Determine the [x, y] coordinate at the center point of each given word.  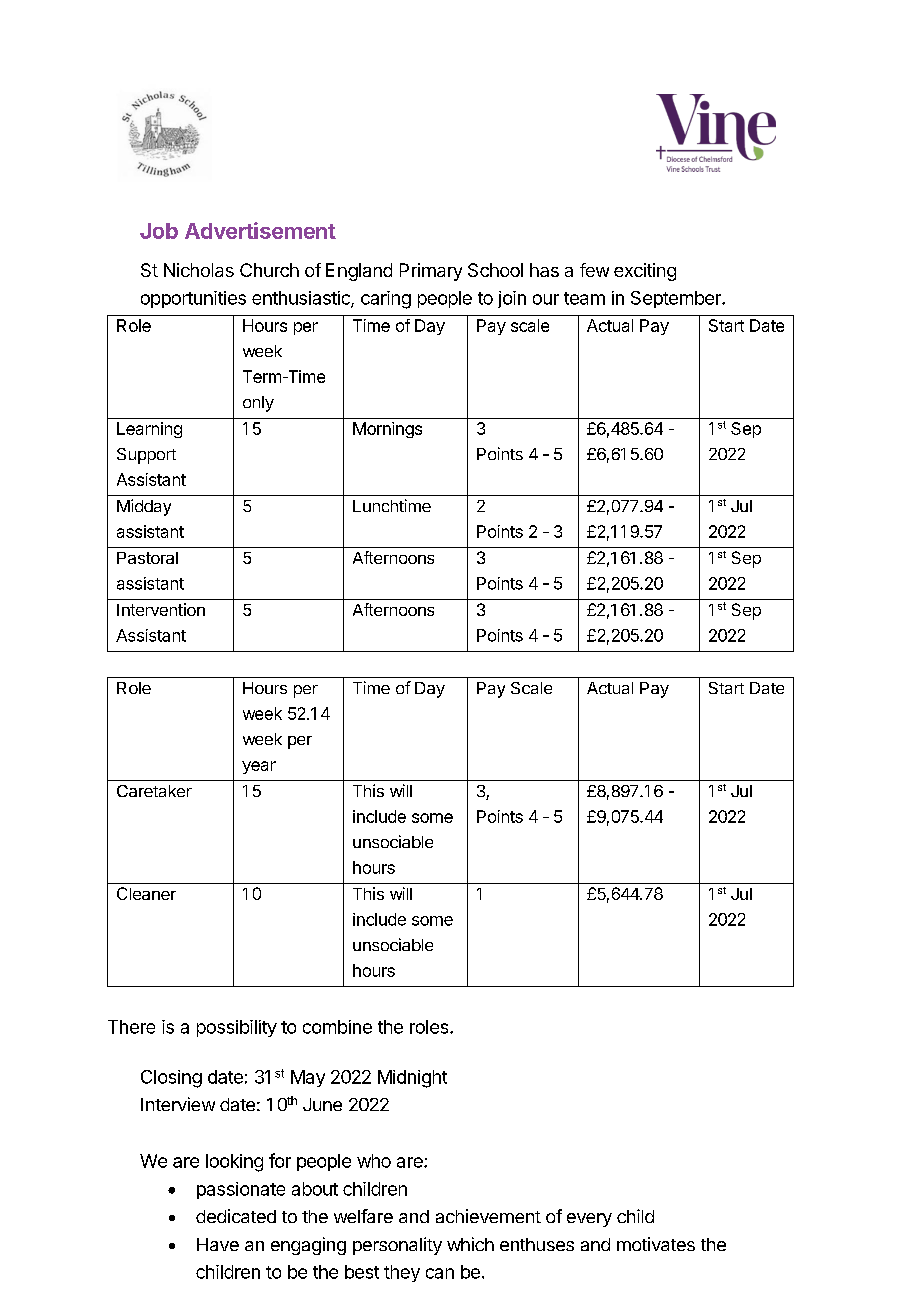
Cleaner [146, 893]
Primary [431, 272]
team [584, 298]
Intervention [161, 609]
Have [218, 1244]
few [594, 270]
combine [337, 1027]
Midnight [412, 1079]
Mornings [387, 430]
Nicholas [199, 270]
